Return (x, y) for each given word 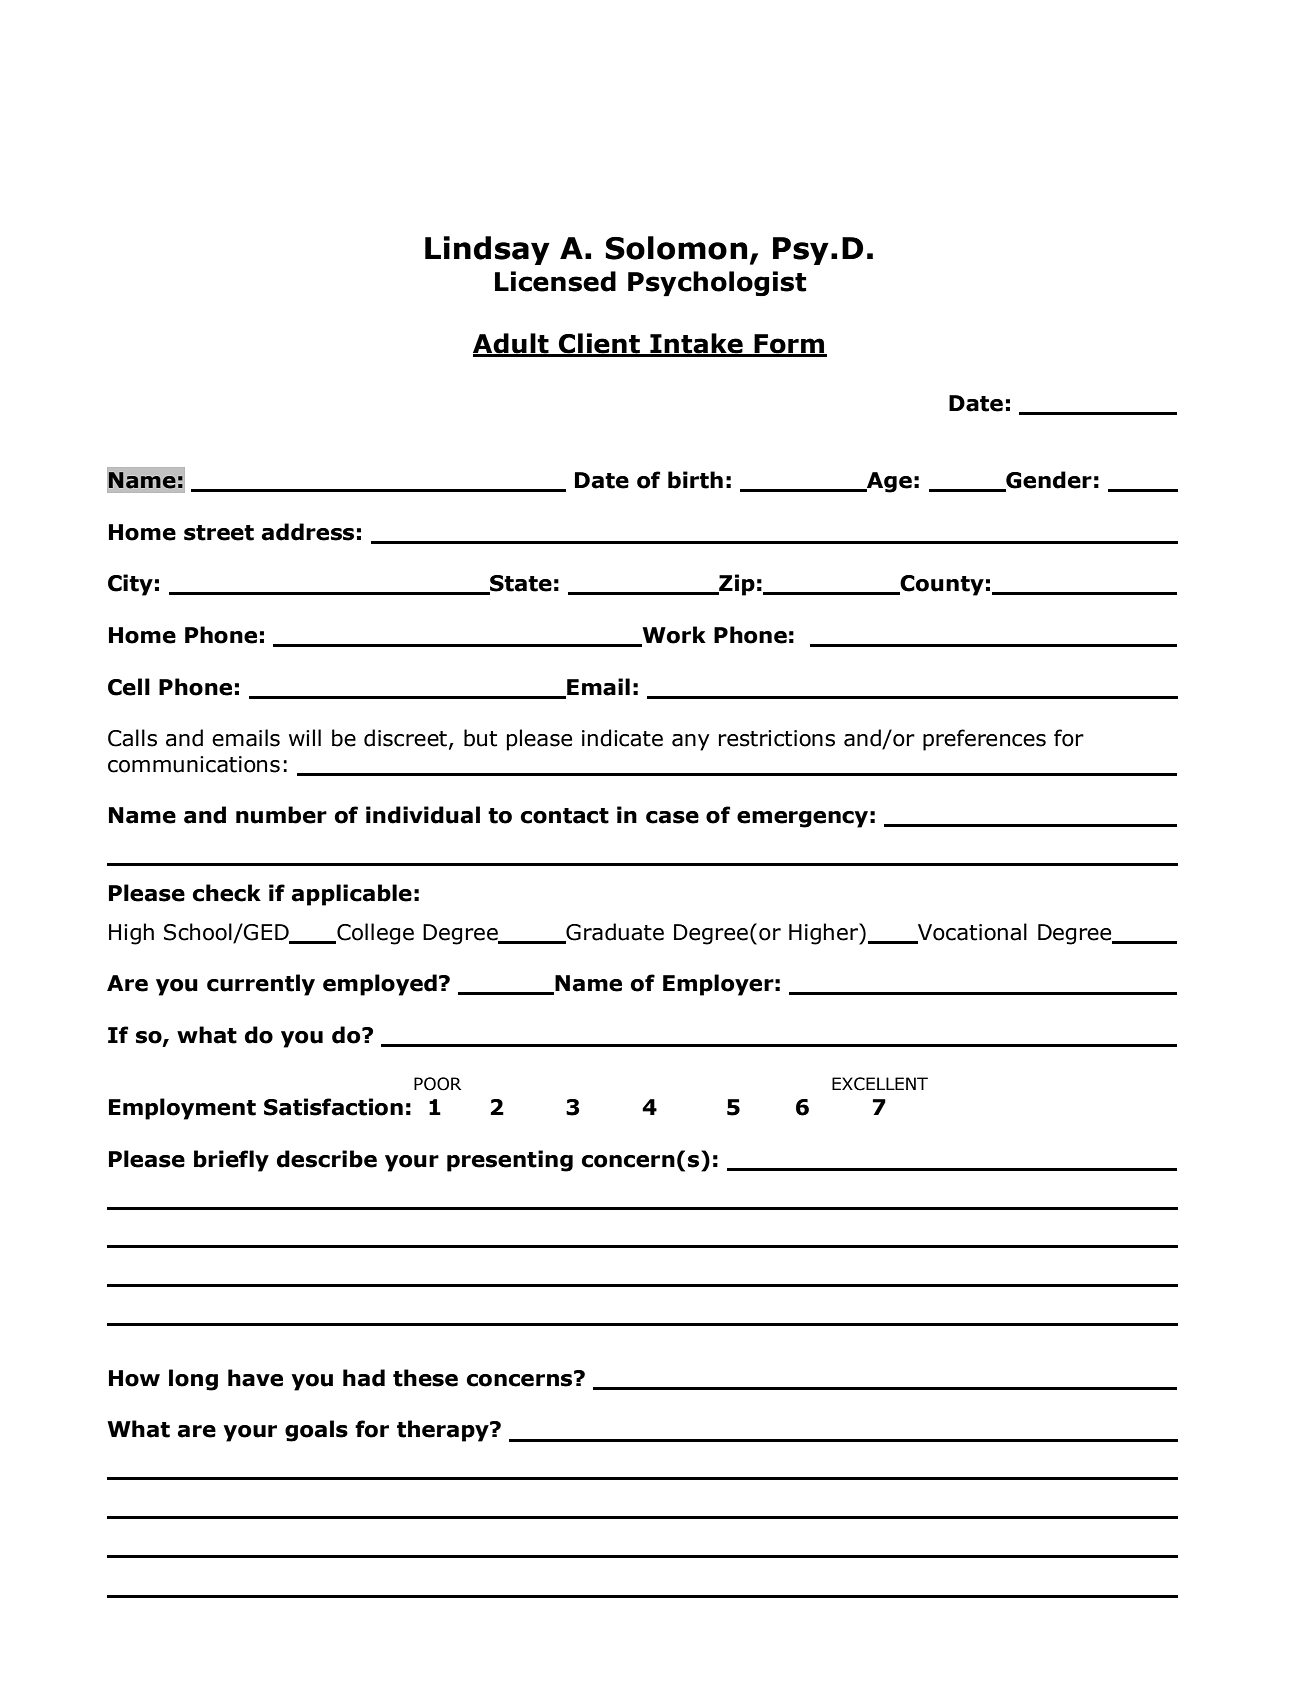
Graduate (614, 932)
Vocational (971, 932)
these (425, 1378)
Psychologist (717, 284)
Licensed (555, 281)
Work (673, 636)
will (305, 737)
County (941, 585)
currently (261, 985)
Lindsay (487, 250)
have (255, 1378)
